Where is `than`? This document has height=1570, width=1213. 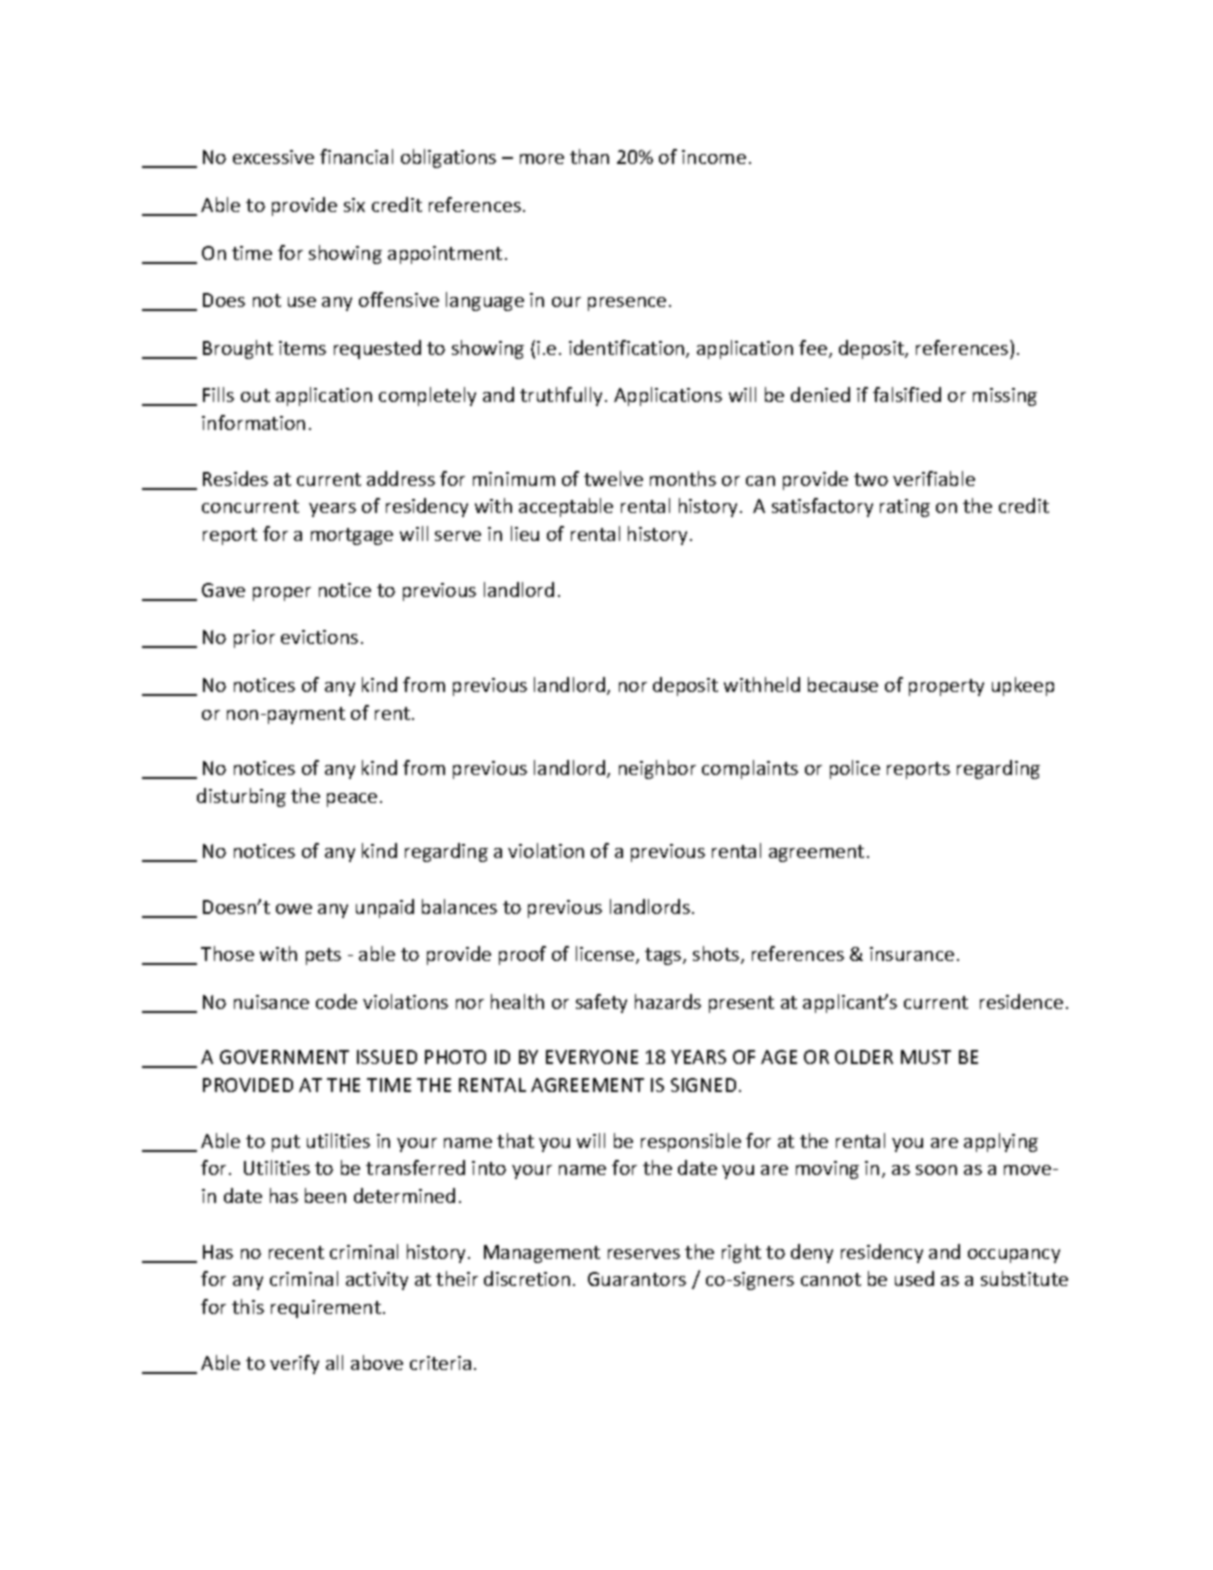
than is located at coordinates (589, 156).
